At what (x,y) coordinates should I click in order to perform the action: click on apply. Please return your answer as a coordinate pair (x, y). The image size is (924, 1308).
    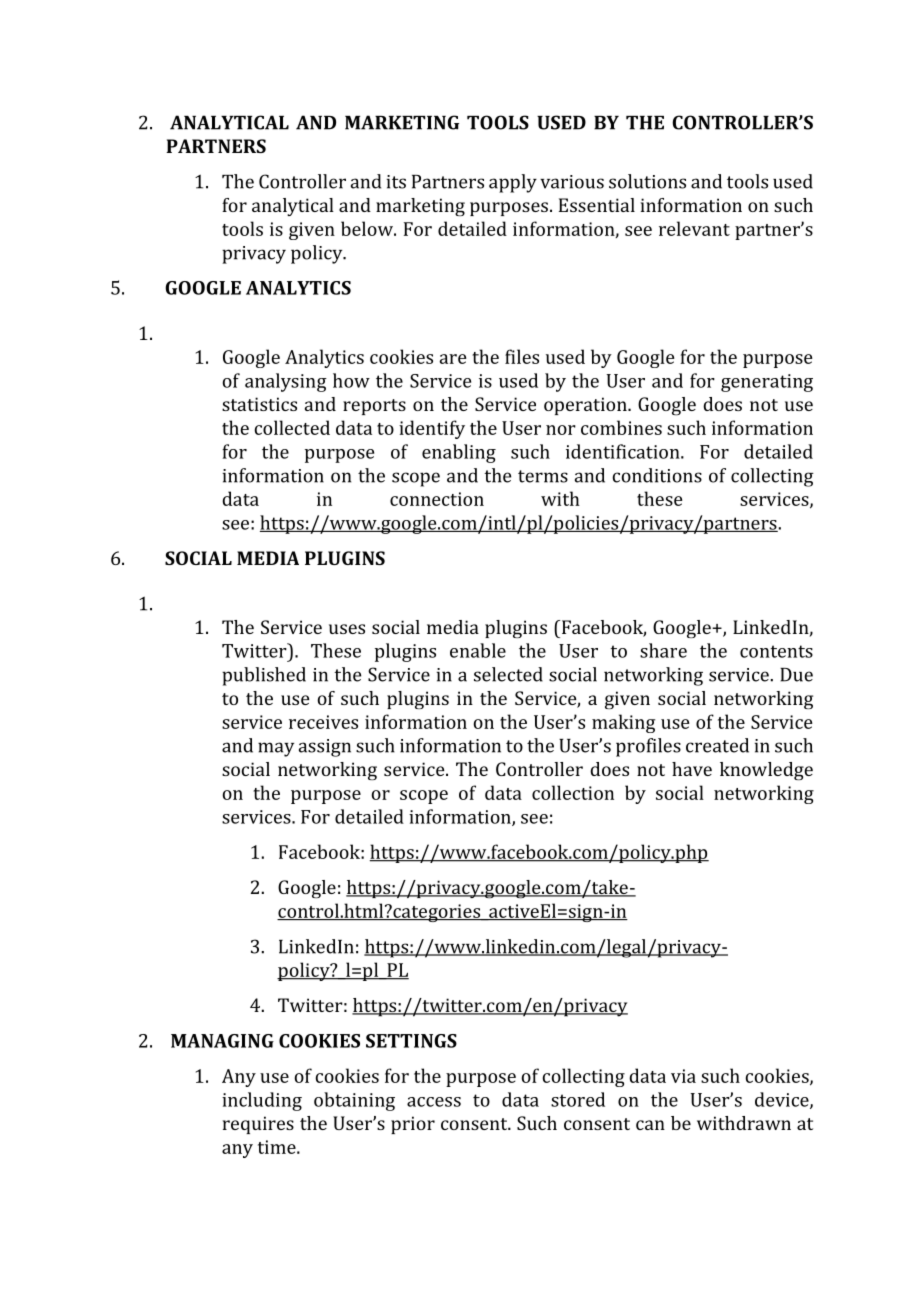
    Looking at the image, I should click on (513, 183).
